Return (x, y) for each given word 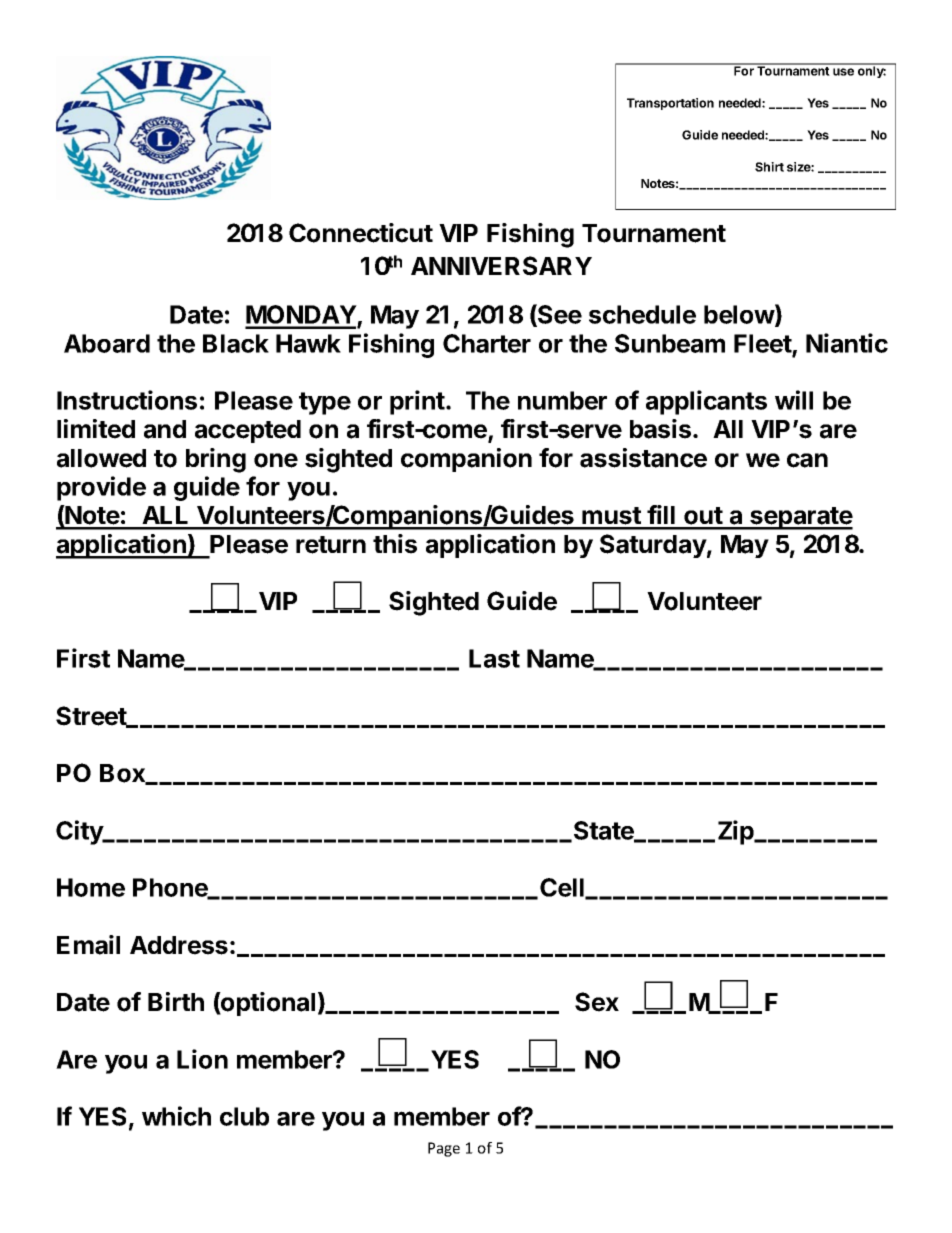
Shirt (769, 167)
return (331, 545)
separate (800, 518)
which (176, 1116)
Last (494, 658)
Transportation (670, 104)
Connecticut (361, 233)
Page (444, 1149)
